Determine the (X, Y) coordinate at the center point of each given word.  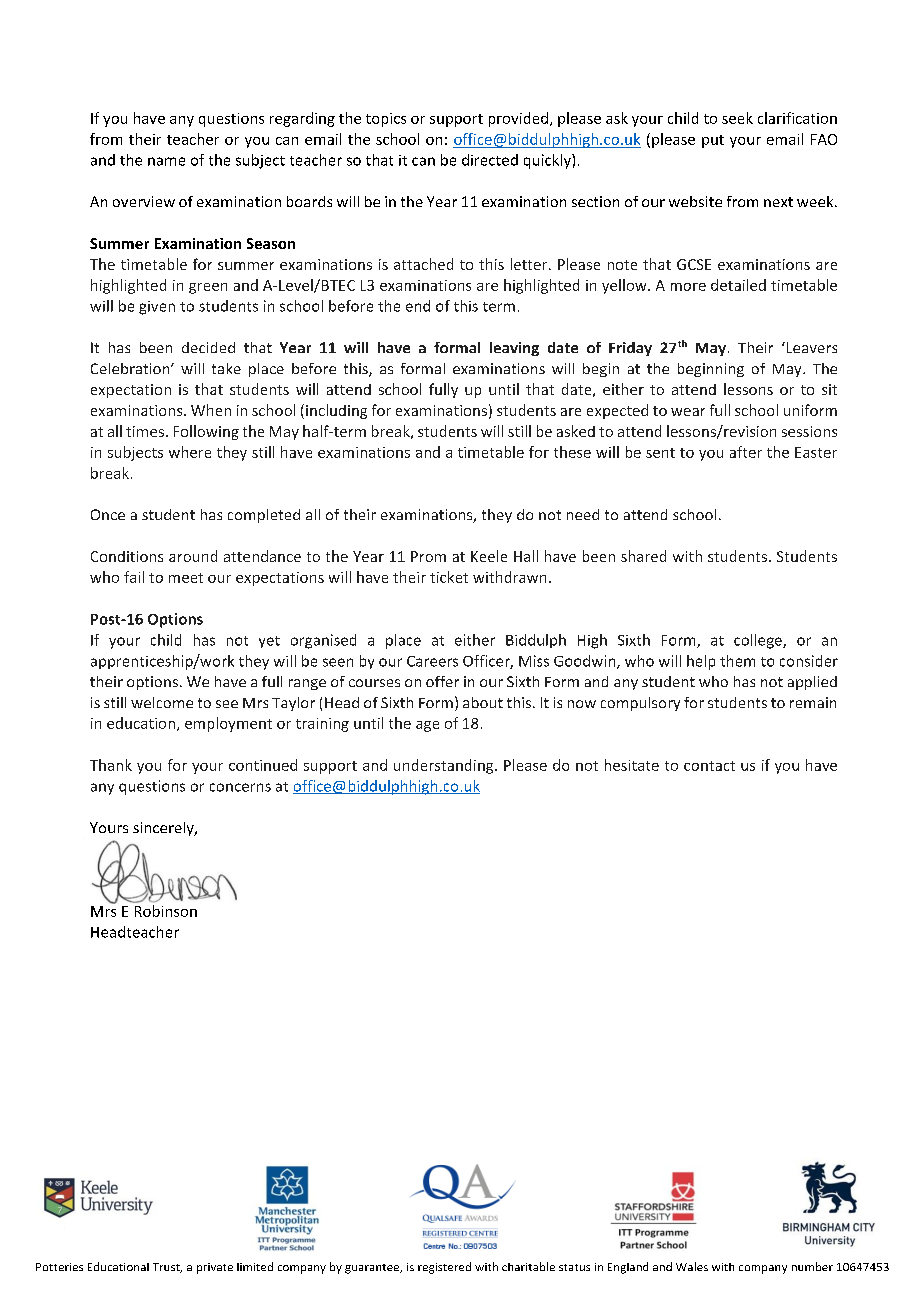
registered (444, 1268)
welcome (162, 702)
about (483, 702)
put (713, 141)
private (215, 1268)
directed (490, 160)
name (166, 161)
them (737, 661)
